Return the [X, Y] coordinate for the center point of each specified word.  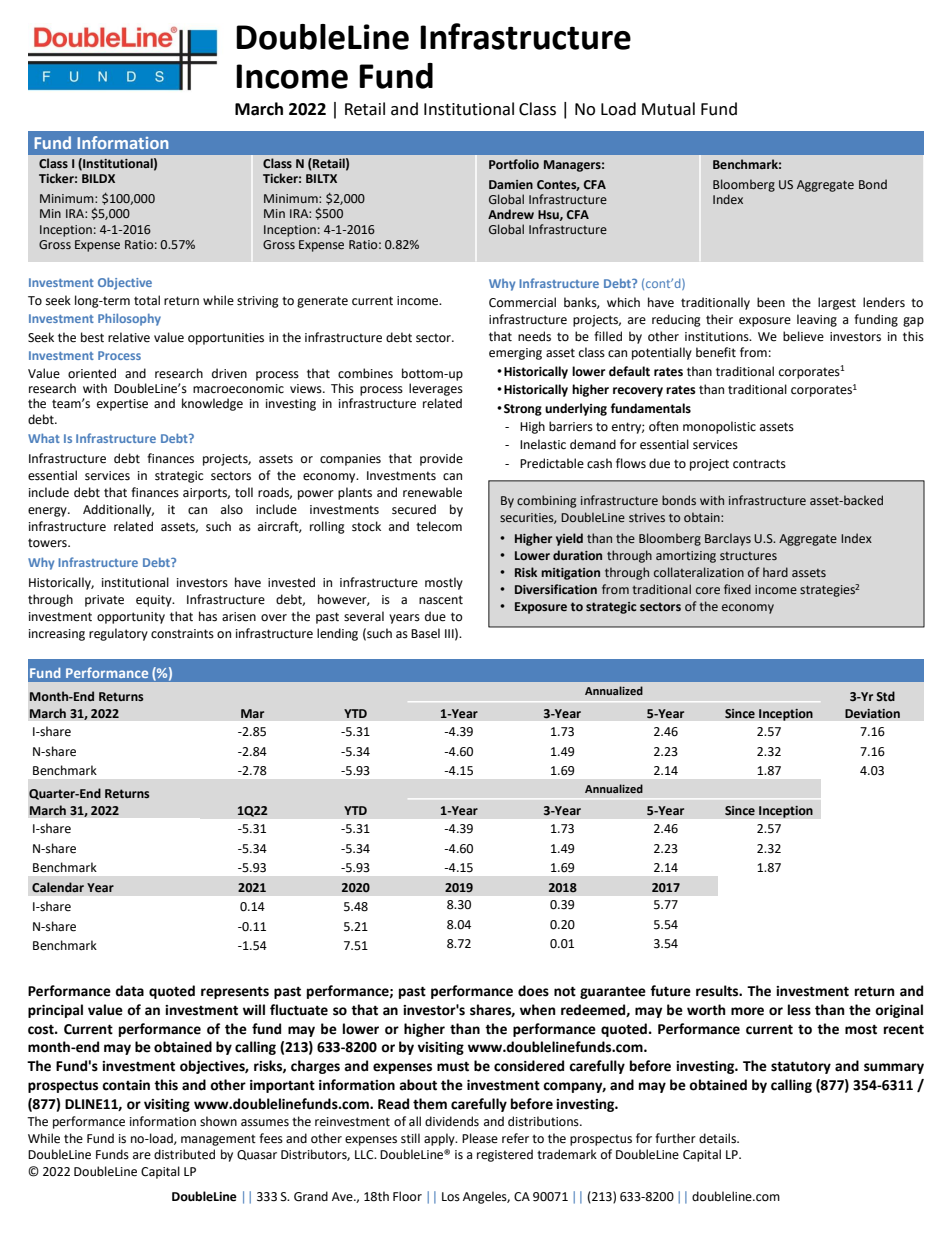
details [718, 1138]
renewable [432, 492]
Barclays [728, 539]
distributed [184, 1154]
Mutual [668, 109]
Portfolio [514, 164]
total [147, 300]
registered [505, 1155]
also [232, 509]
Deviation [872, 713]
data [129, 991]
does [533, 991]
